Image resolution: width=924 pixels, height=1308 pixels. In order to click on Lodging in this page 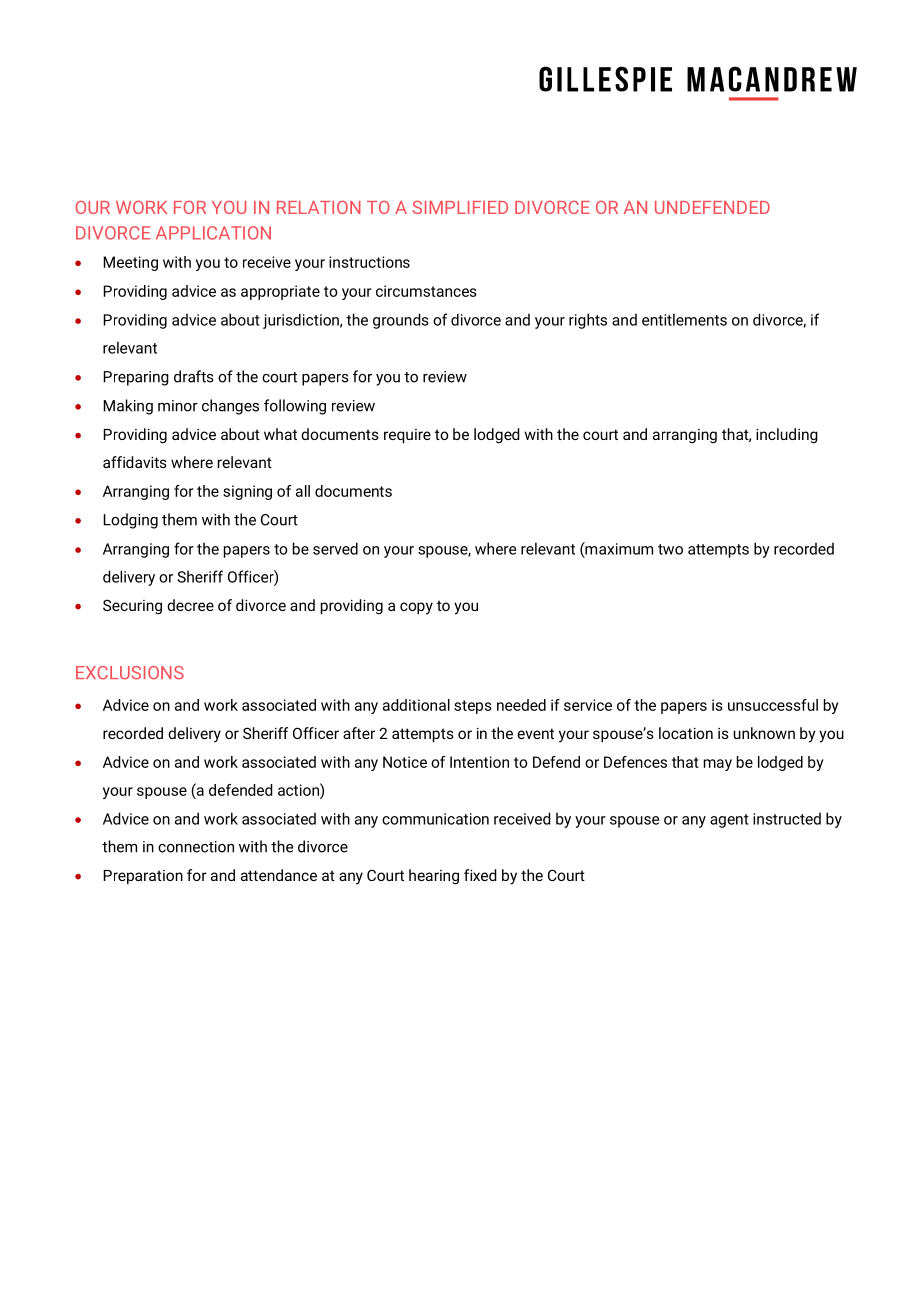, I will do `click(130, 521)`.
